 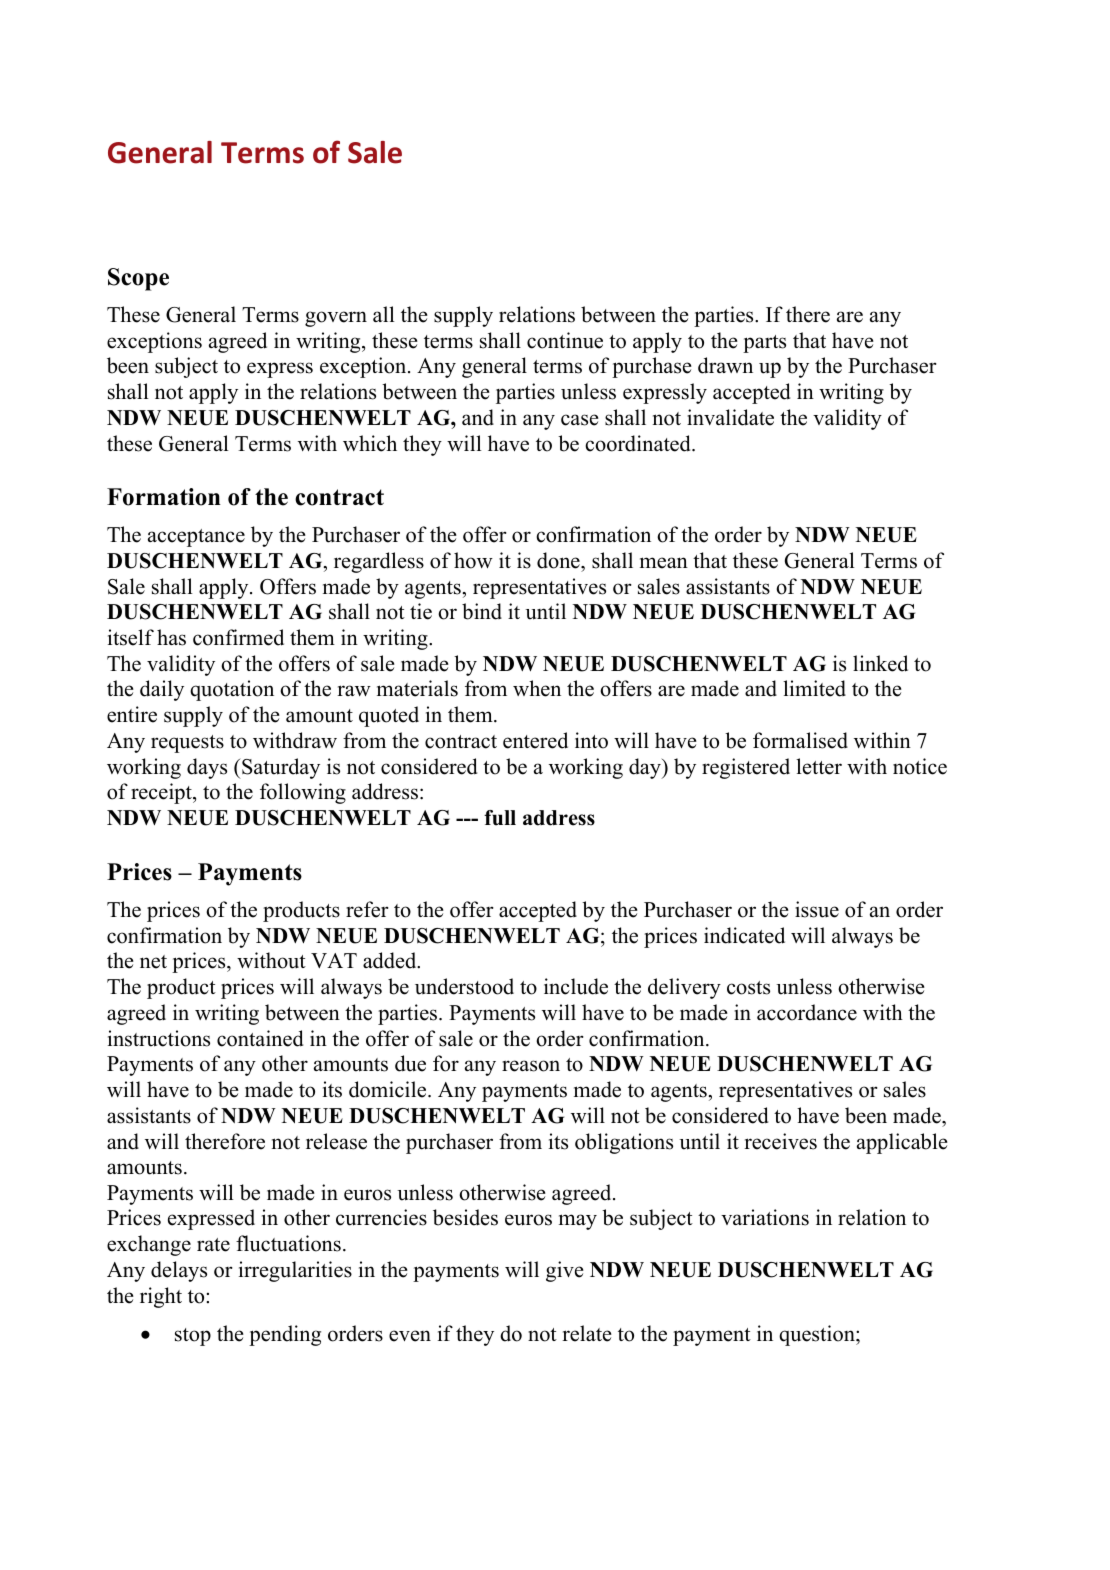 What do you see at coordinates (565, 340) in the screenshot?
I see `continue` at bounding box center [565, 340].
